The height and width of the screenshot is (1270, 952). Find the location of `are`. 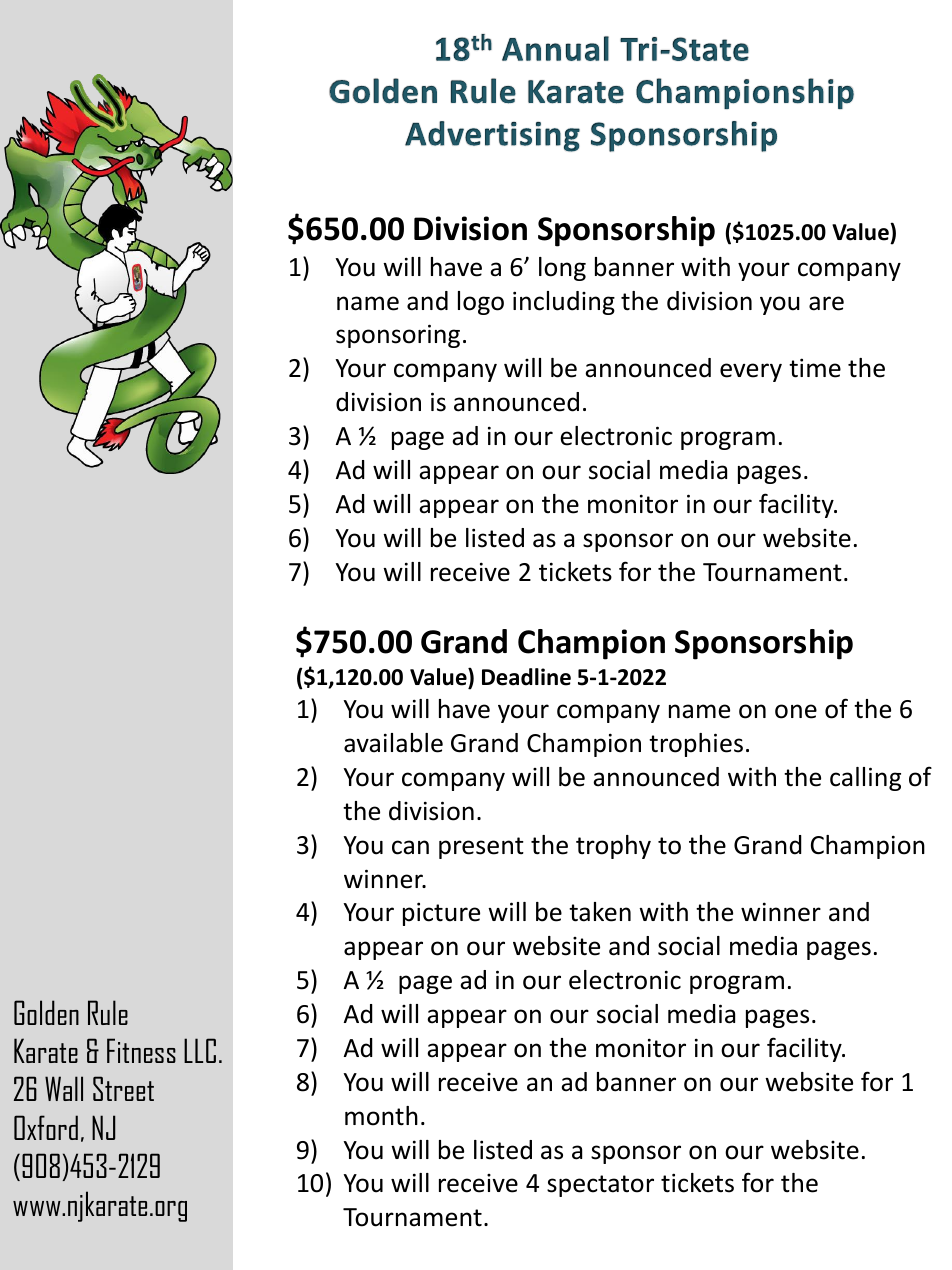

are is located at coordinates (826, 303).
